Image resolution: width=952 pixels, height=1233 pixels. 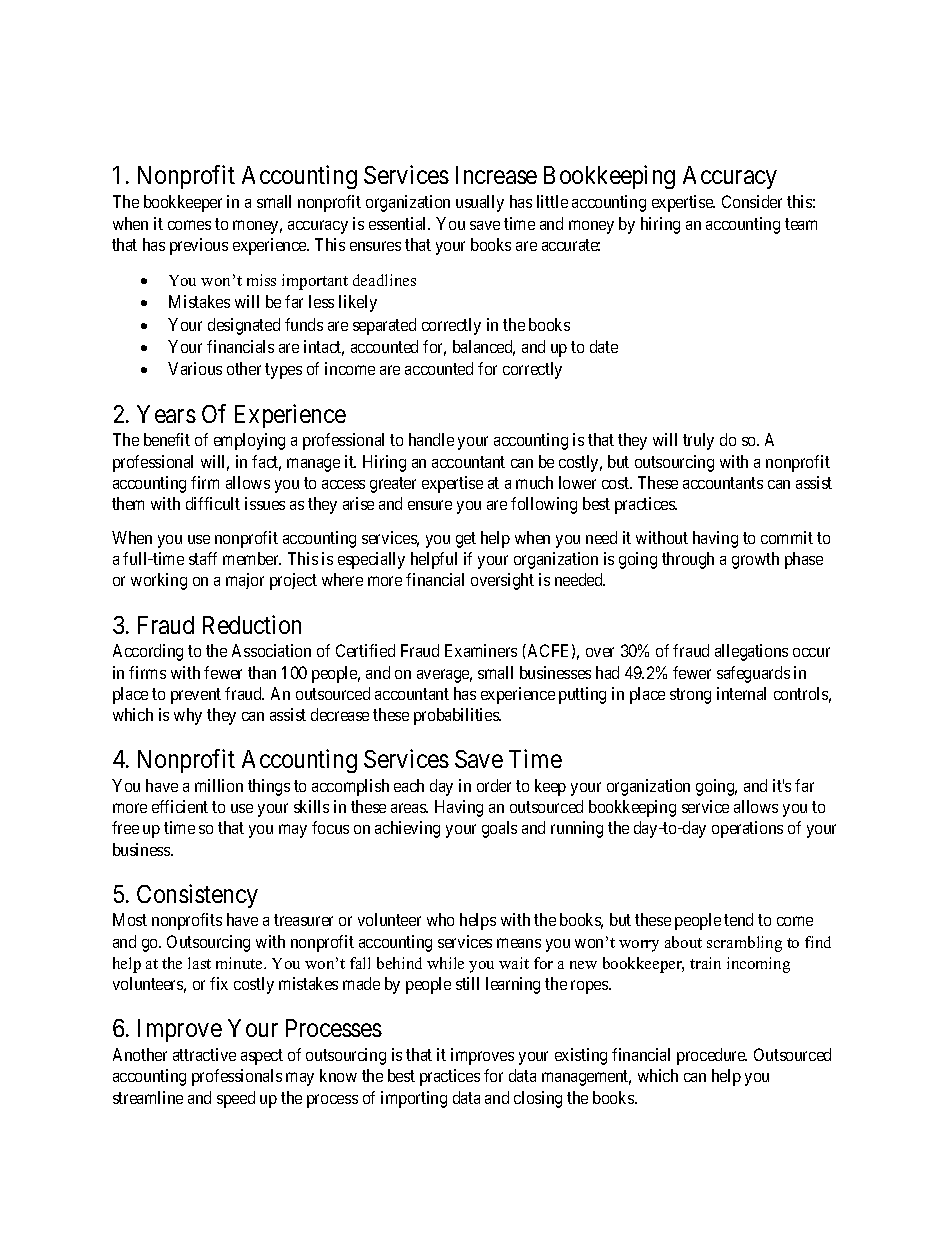 What do you see at coordinates (188, 716) in the document?
I see `why` at bounding box center [188, 716].
